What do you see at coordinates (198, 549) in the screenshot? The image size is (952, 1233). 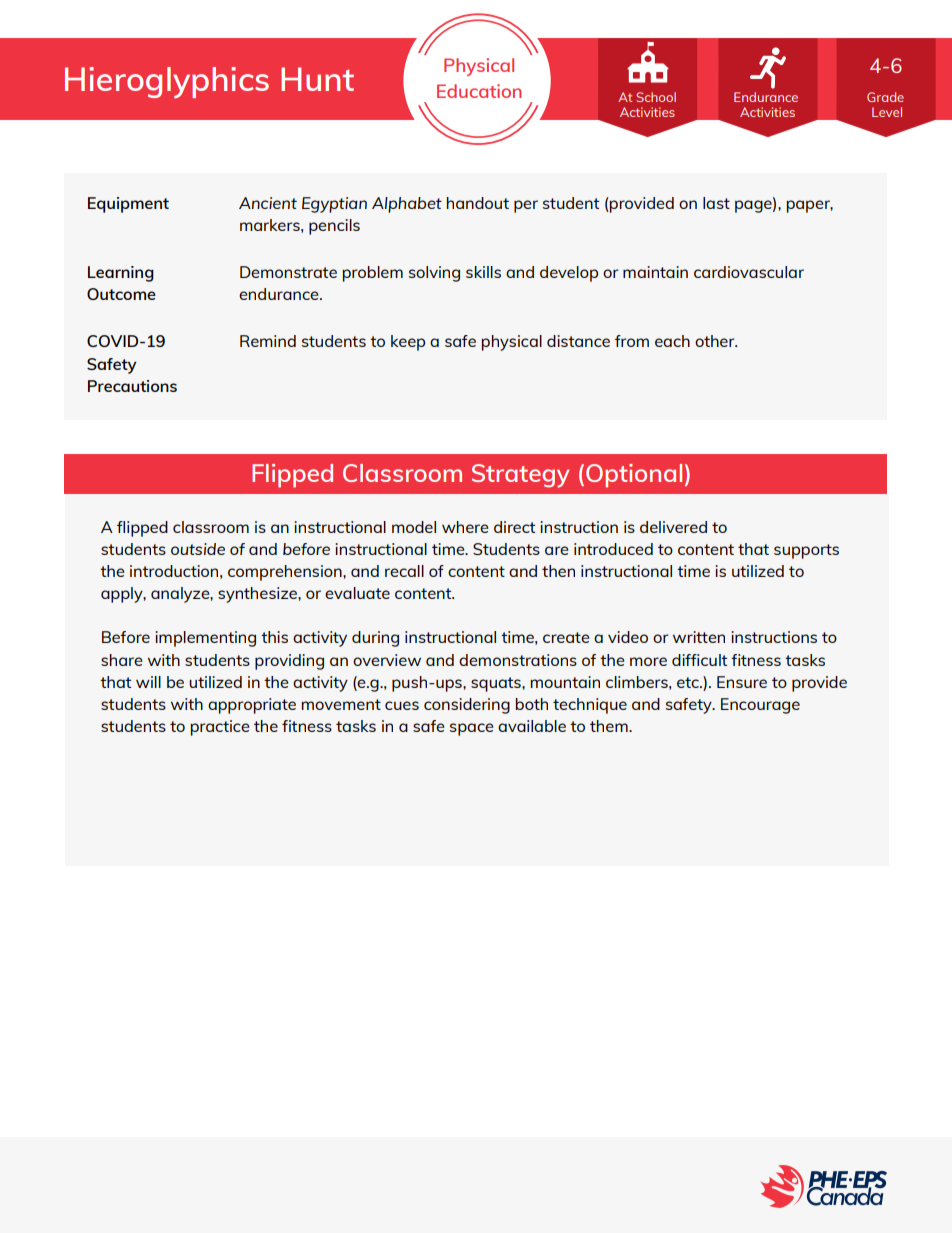 I see `outside` at bounding box center [198, 549].
